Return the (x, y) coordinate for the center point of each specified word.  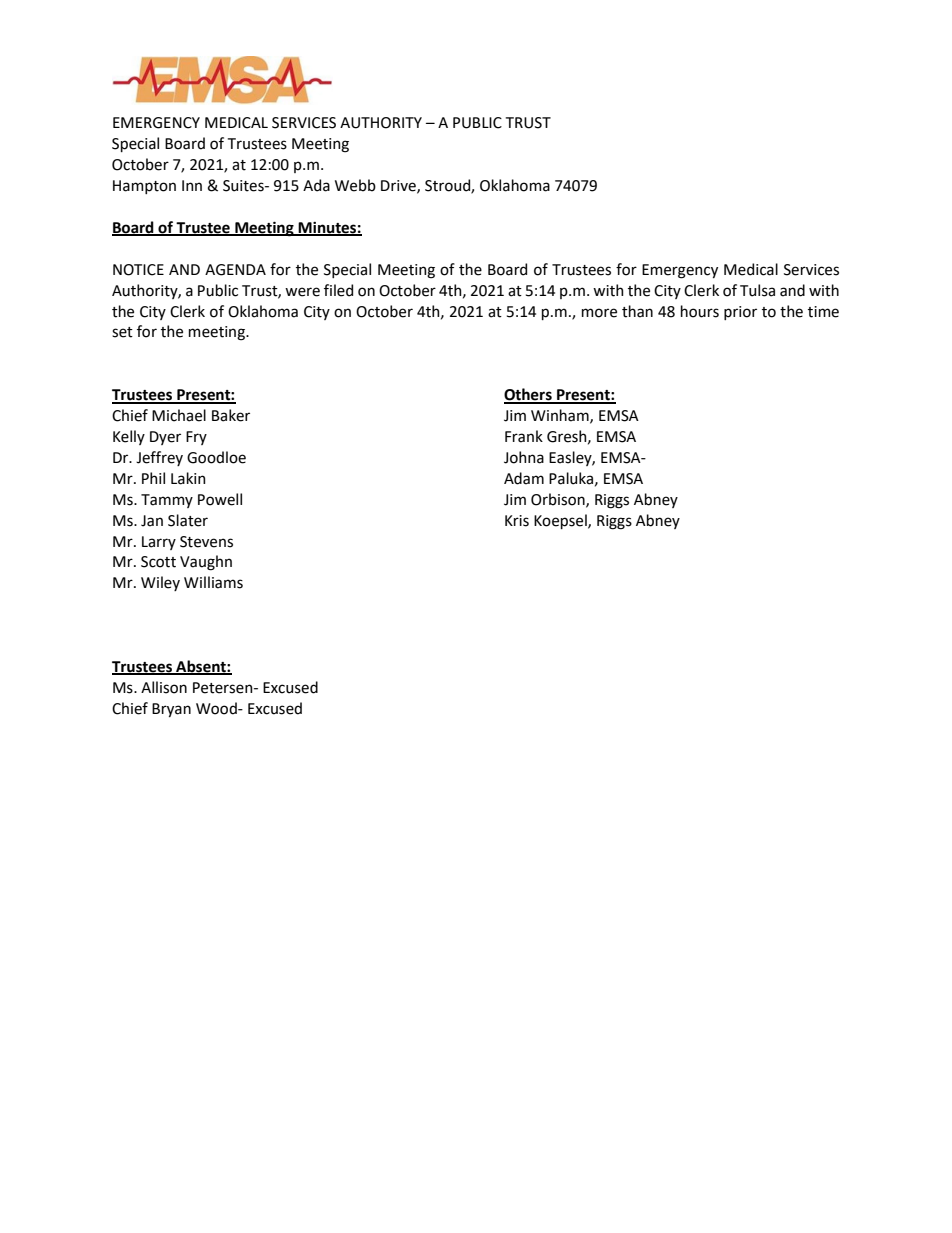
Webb (355, 185)
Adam (524, 478)
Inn (192, 185)
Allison (164, 687)
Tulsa (757, 290)
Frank (524, 436)
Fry (196, 438)
